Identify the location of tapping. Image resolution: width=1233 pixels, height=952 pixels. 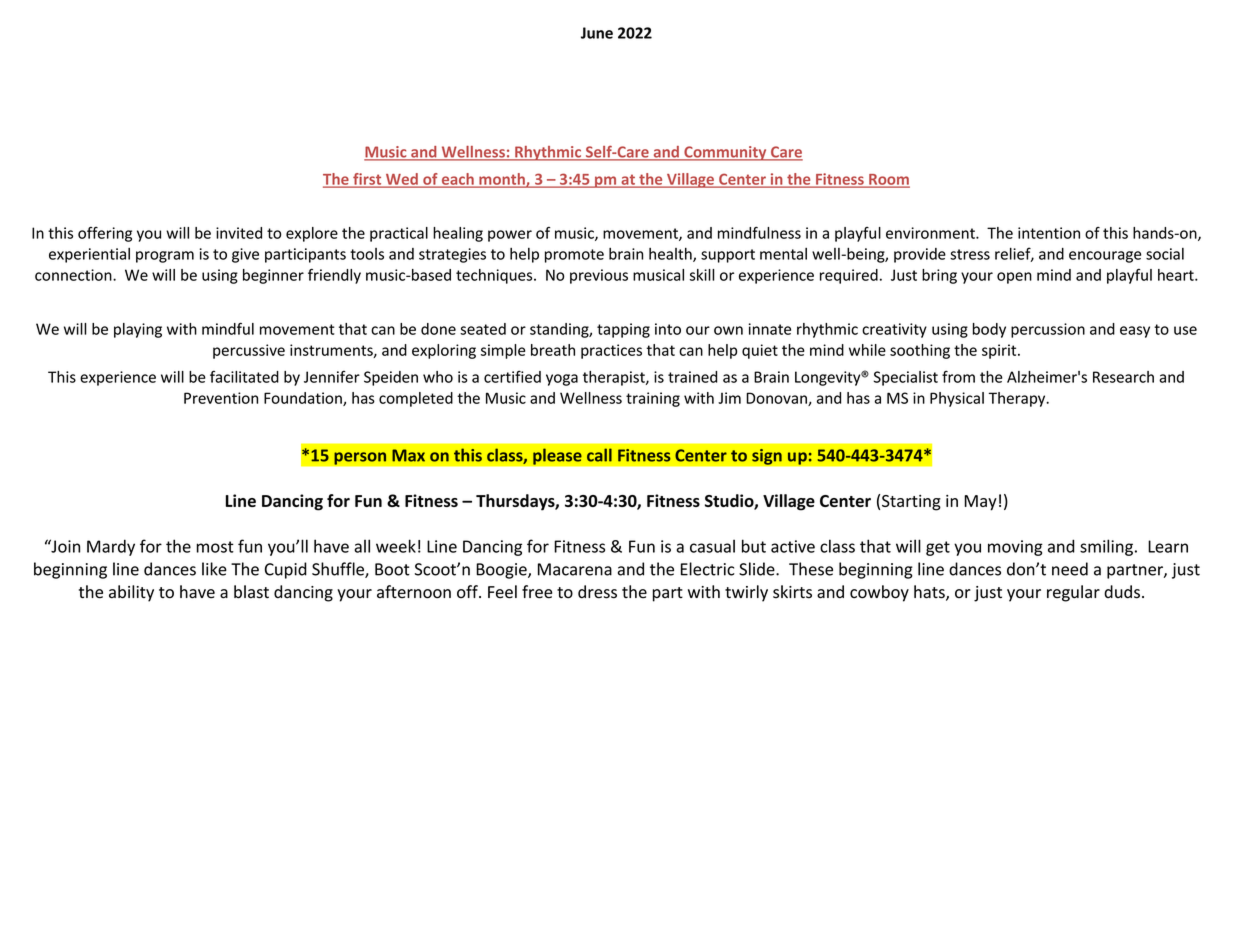
(623, 330).
